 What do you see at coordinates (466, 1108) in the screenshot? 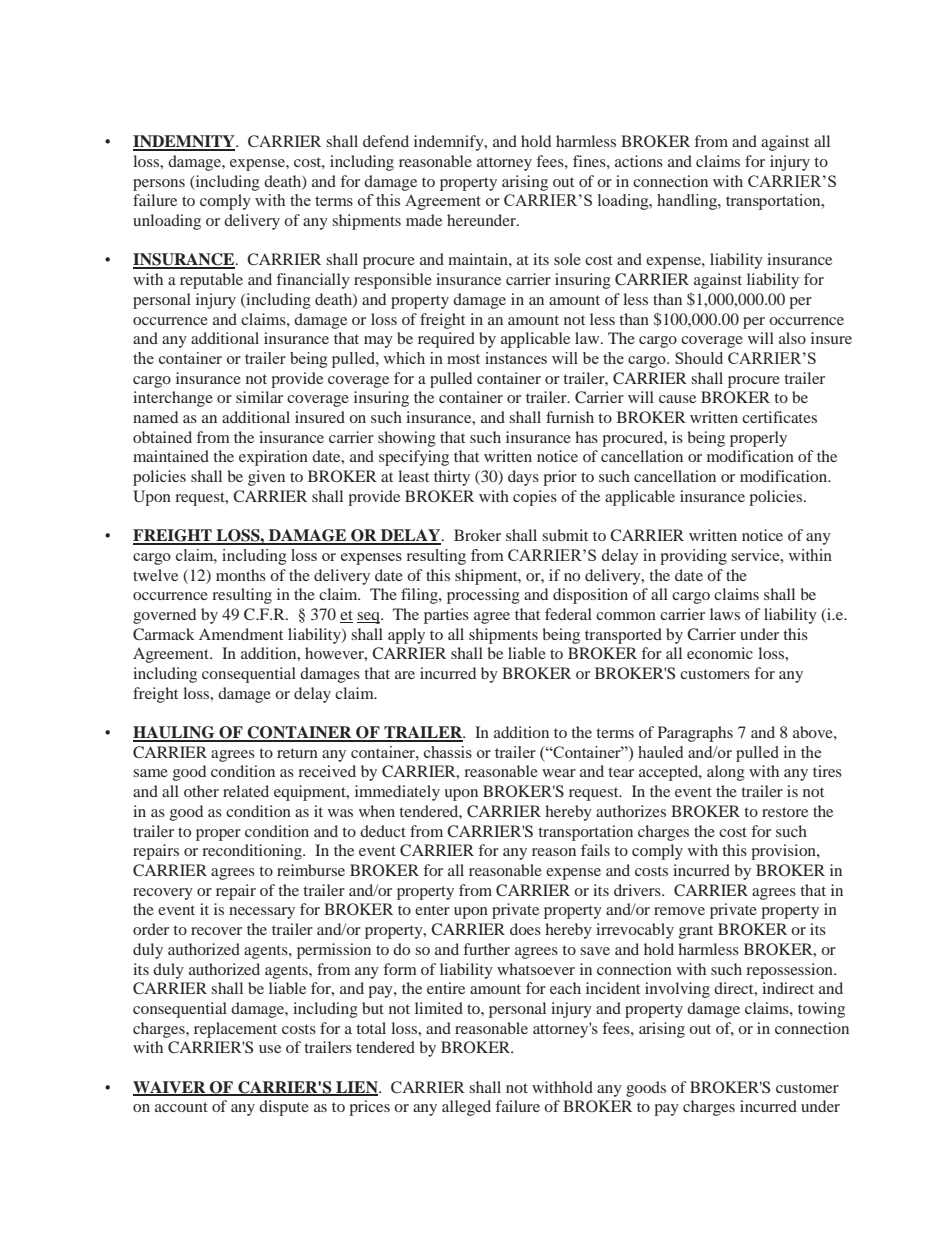
I see `alleged` at bounding box center [466, 1108].
